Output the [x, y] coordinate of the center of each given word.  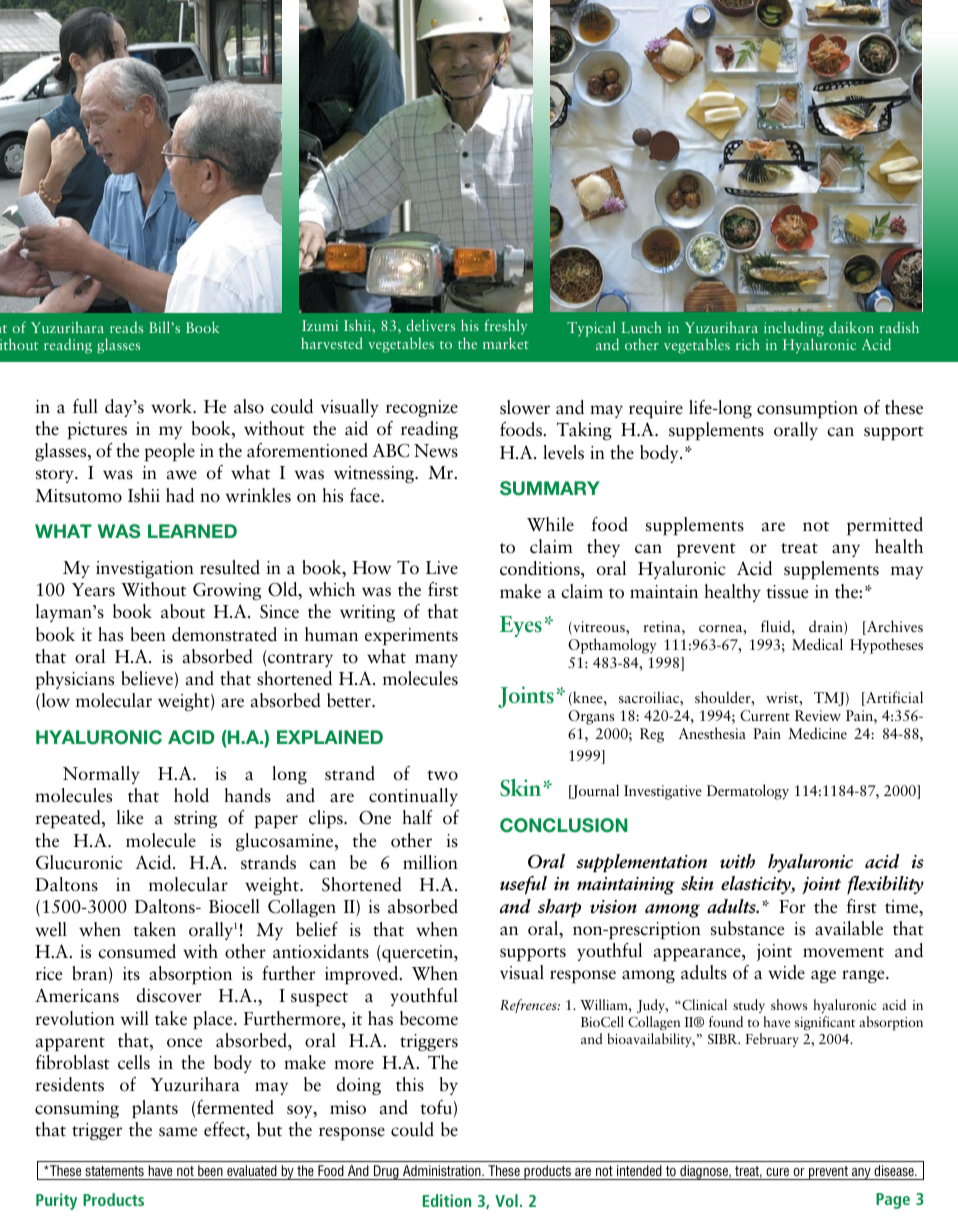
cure [777, 1172]
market [506, 343]
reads [126, 327]
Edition [447, 1200]
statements [114, 1171]
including [794, 330]
